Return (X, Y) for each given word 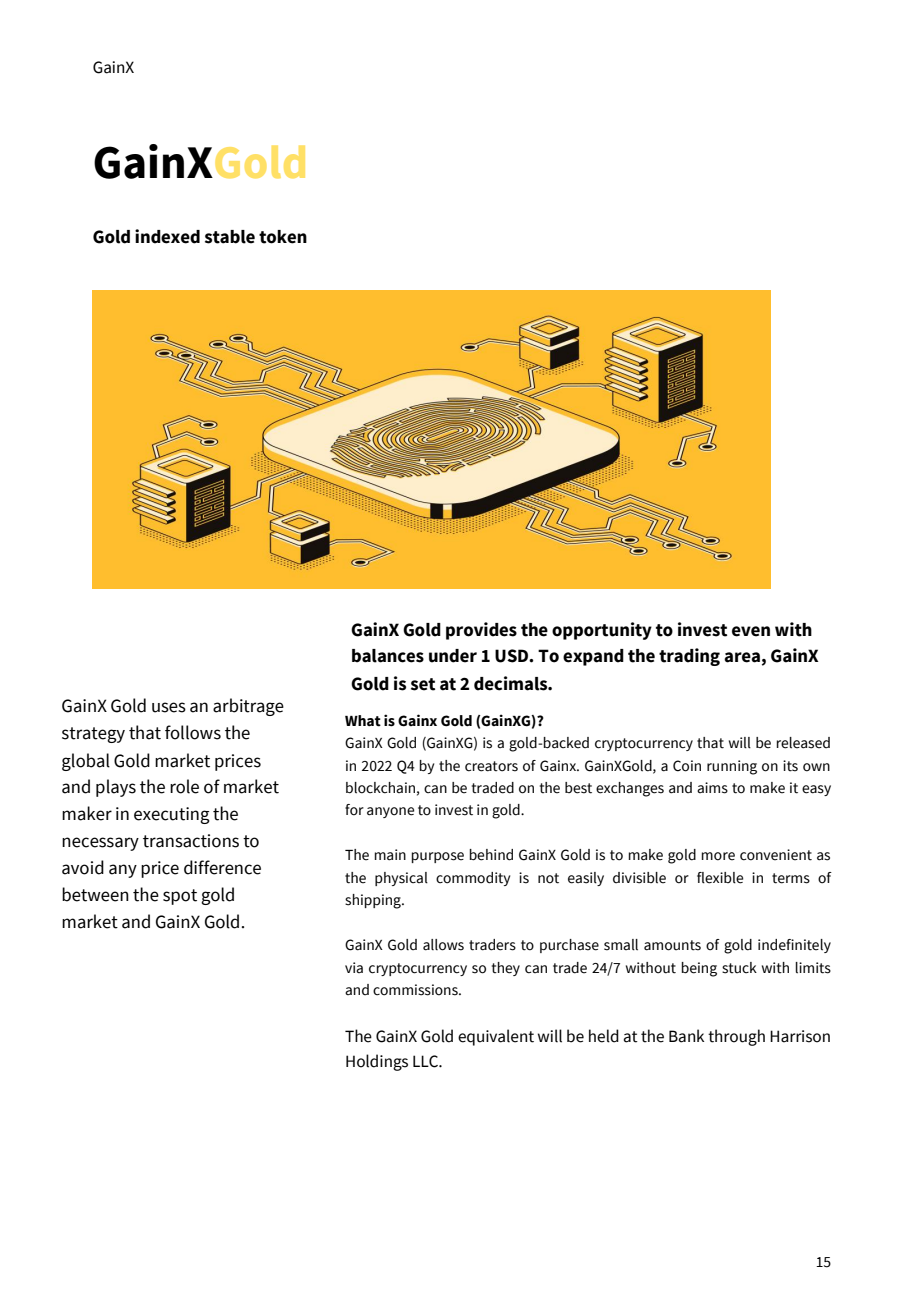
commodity (473, 879)
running (732, 767)
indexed (167, 236)
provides (481, 631)
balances (388, 656)
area (742, 657)
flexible (720, 878)
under (453, 656)
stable (230, 237)
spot (180, 897)
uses (169, 707)
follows (193, 732)
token (283, 237)
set (423, 684)
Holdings (377, 1062)
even (751, 631)
